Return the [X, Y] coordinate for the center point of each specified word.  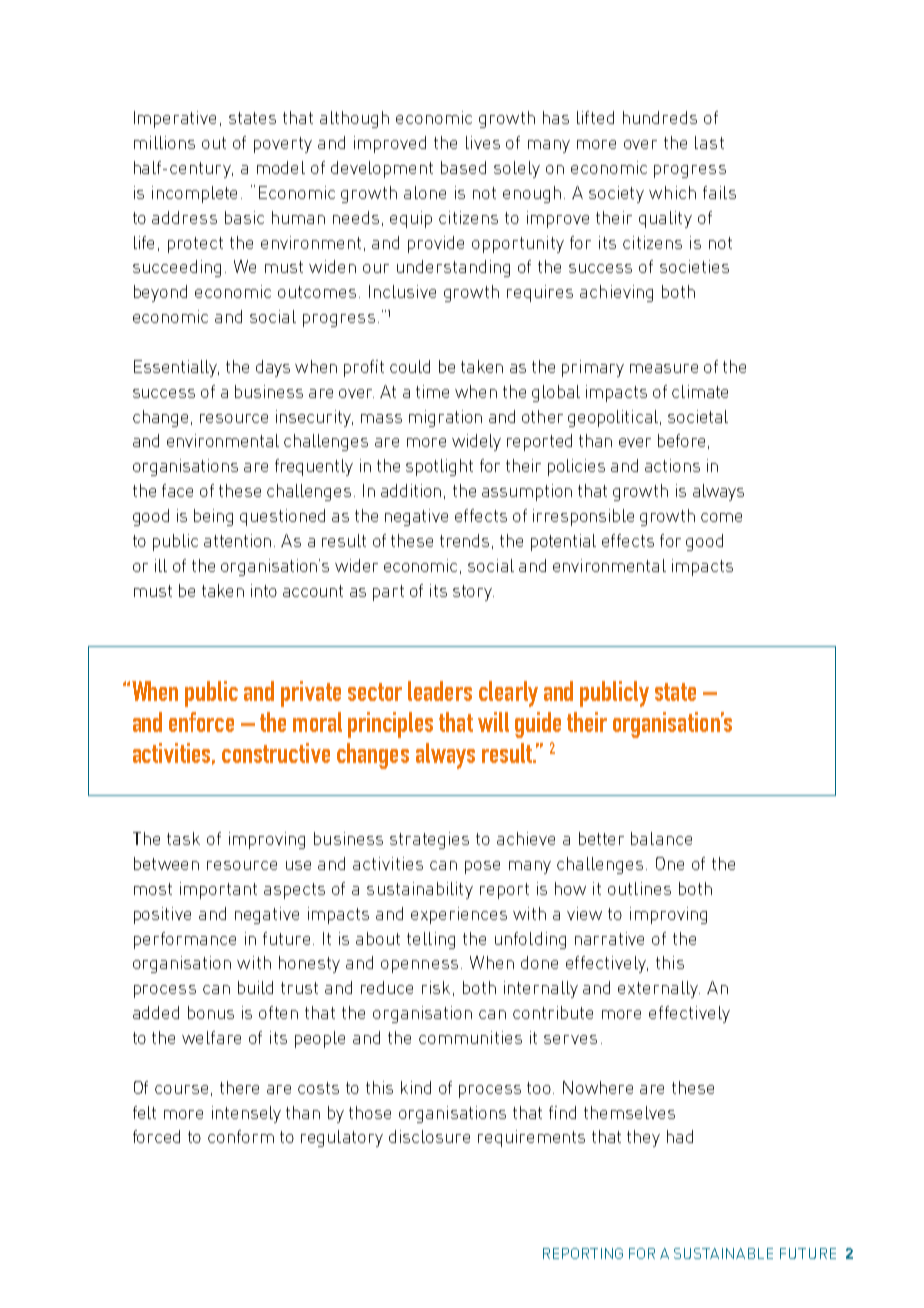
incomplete [194, 194]
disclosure [429, 1136]
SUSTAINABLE [723, 1253]
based [463, 167]
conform [241, 1136]
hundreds [660, 117]
